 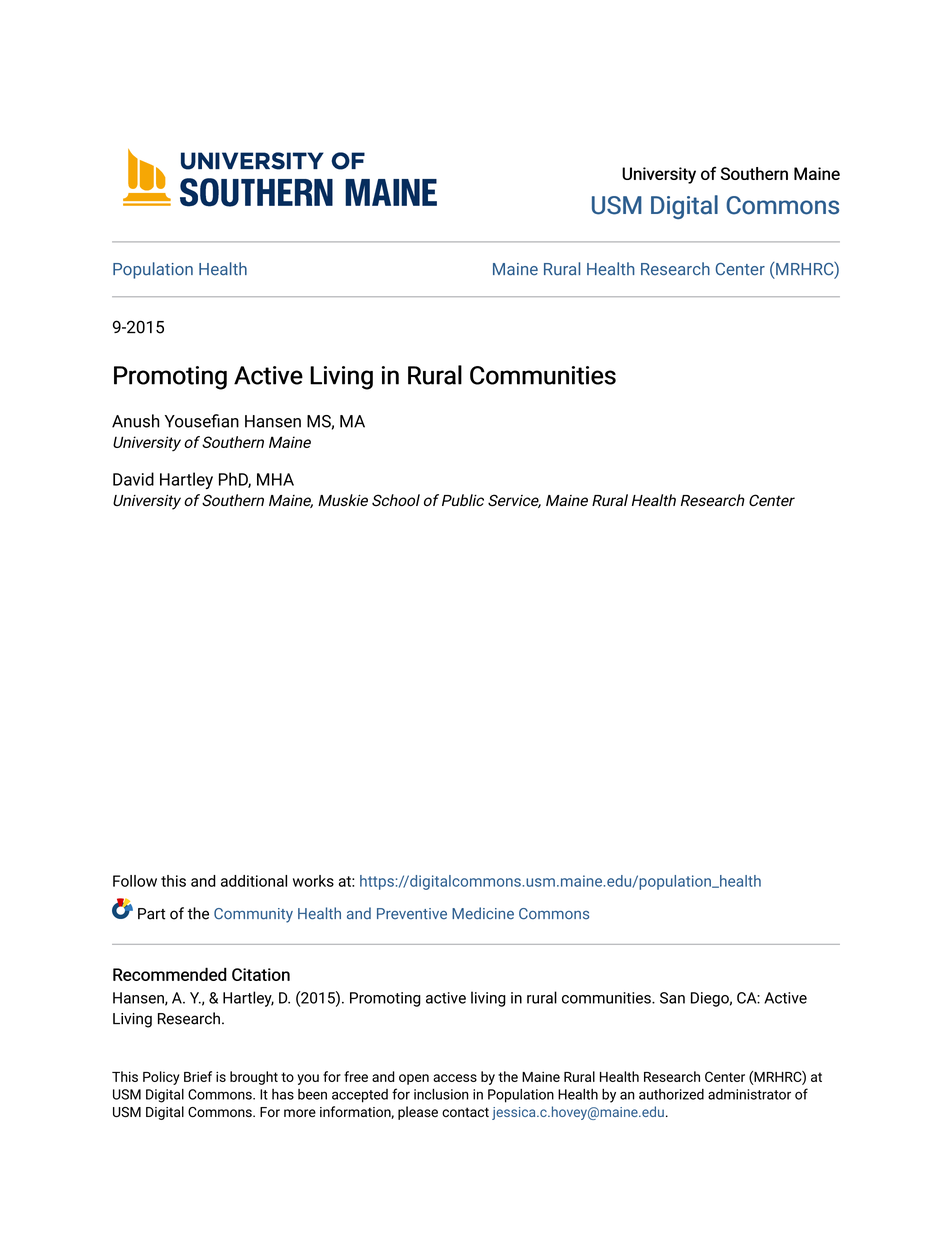 What do you see at coordinates (412, 914) in the screenshot?
I see `Preventive` at bounding box center [412, 914].
